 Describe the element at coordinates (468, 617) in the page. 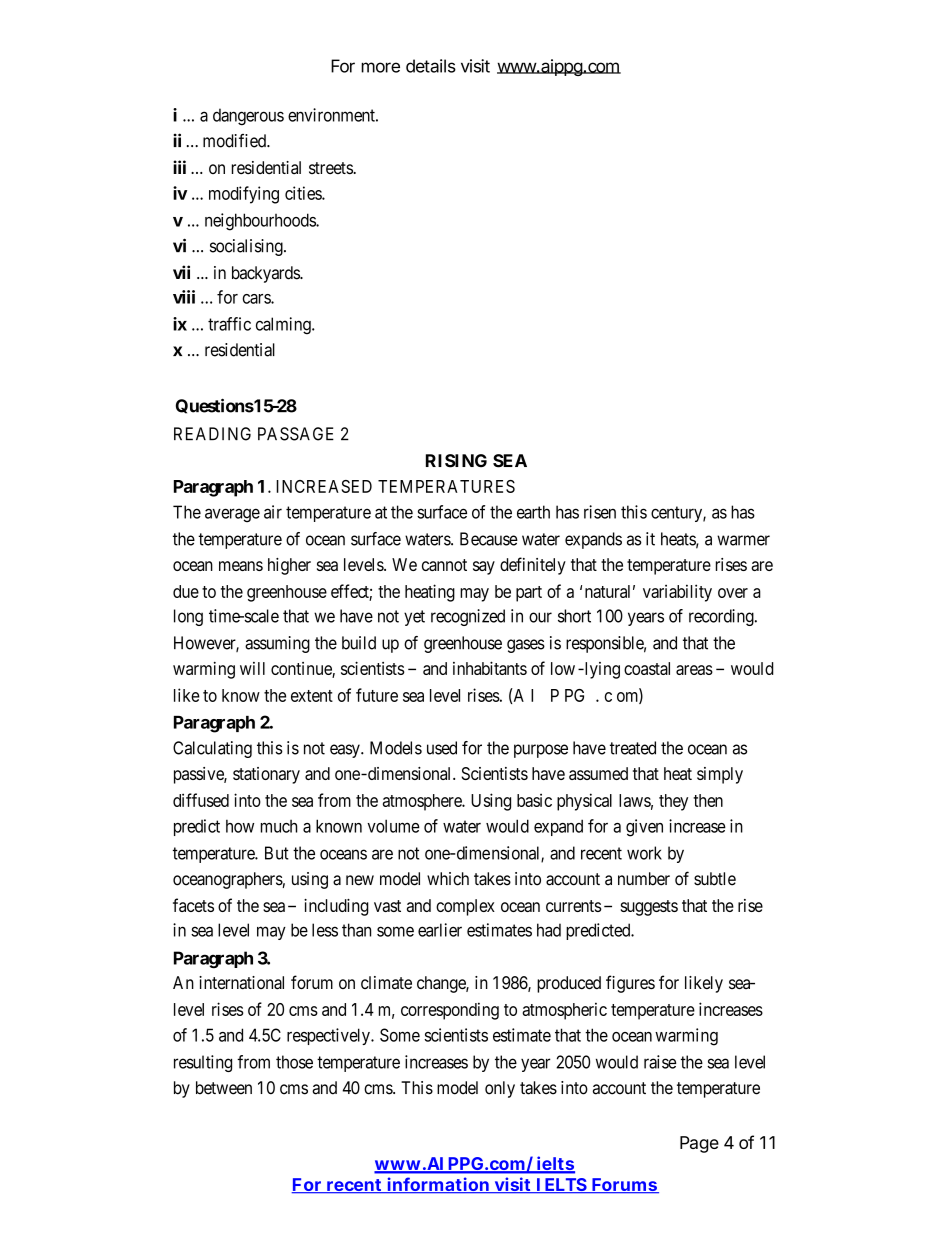

I see `recognized` at that location.
